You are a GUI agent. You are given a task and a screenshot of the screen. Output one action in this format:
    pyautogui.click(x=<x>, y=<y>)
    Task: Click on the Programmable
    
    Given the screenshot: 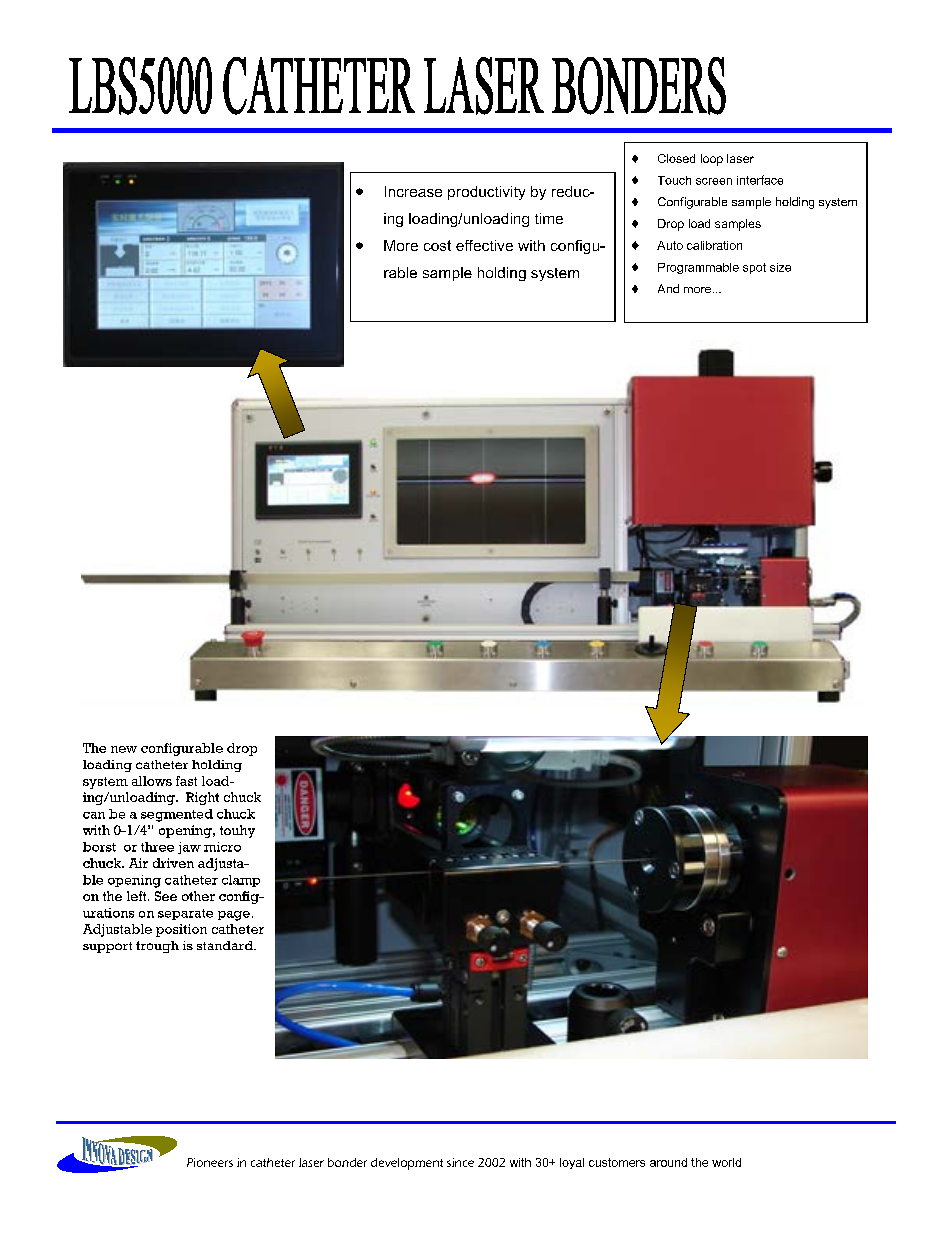 What is the action you would take?
    pyautogui.click(x=698, y=268)
